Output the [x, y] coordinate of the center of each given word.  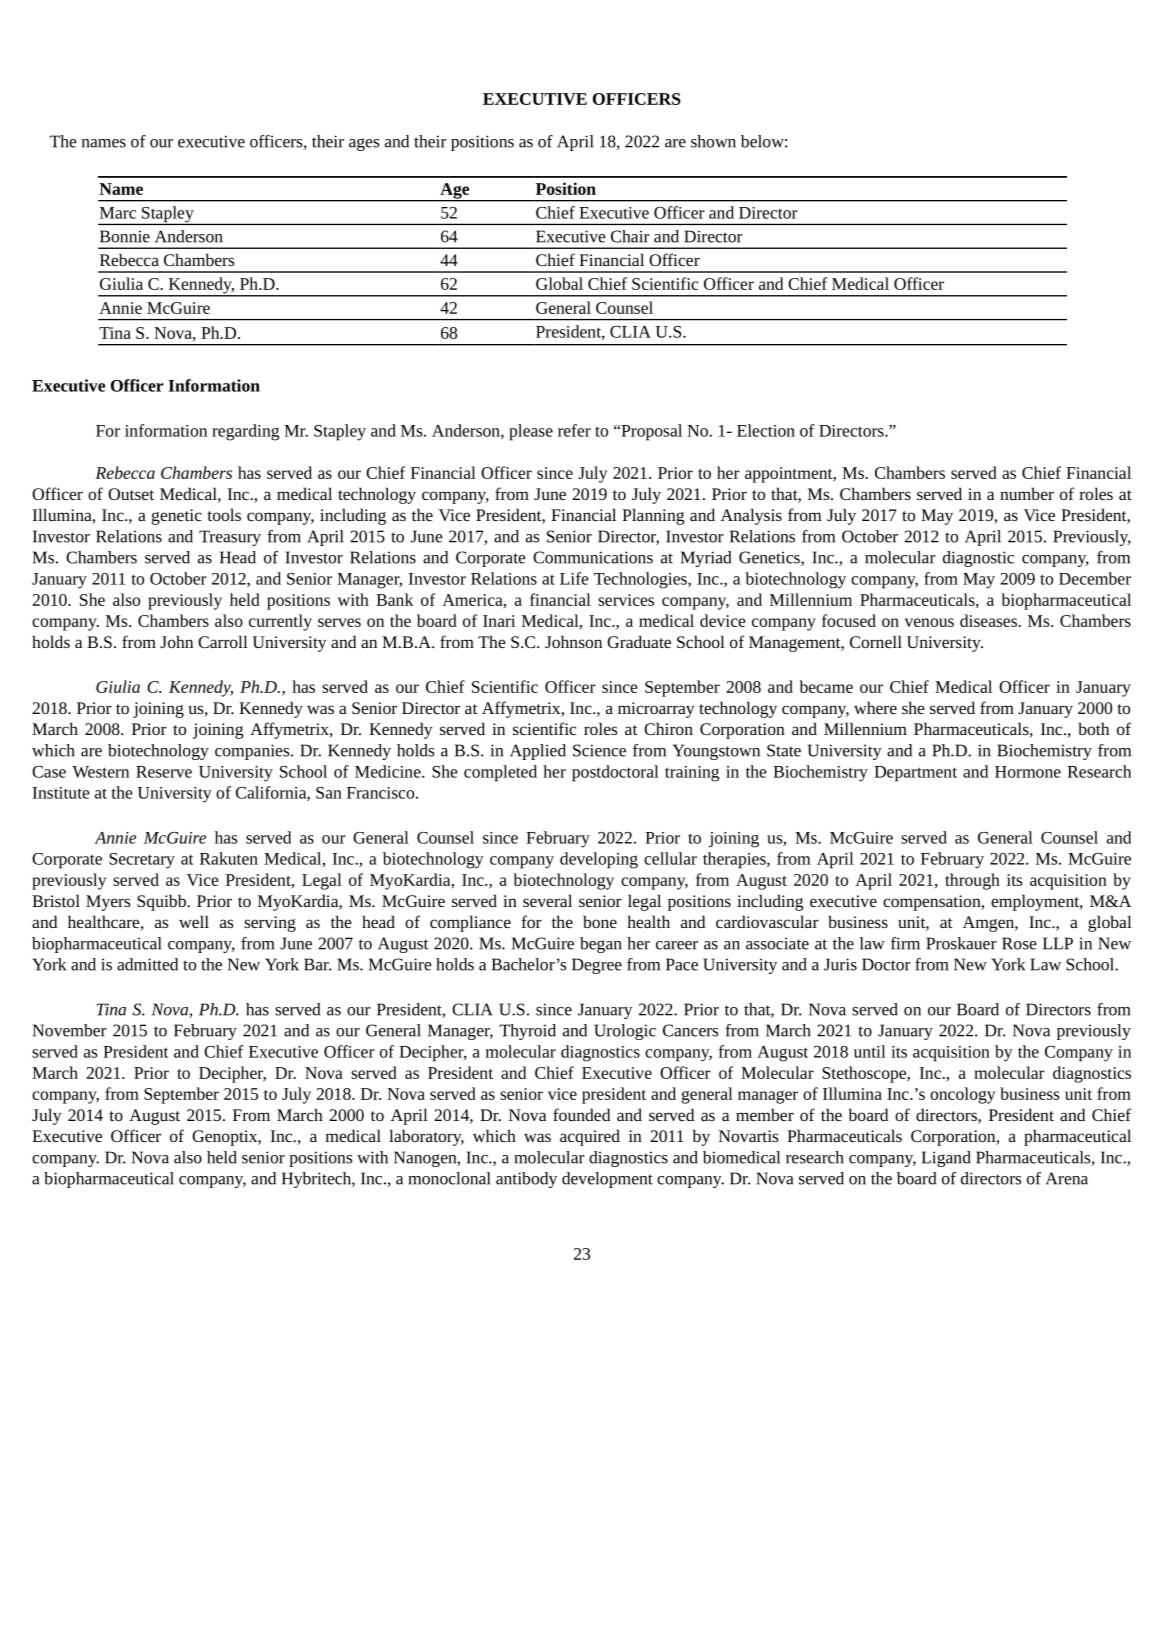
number [1027, 493]
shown [713, 141]
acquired [590, 1137]
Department [915, 774]
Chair [630, 236]
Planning [653, 516]
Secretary [142, 861]
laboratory [426, 1137]
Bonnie [125, 236]
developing [599, 860]
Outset [131, 494]
